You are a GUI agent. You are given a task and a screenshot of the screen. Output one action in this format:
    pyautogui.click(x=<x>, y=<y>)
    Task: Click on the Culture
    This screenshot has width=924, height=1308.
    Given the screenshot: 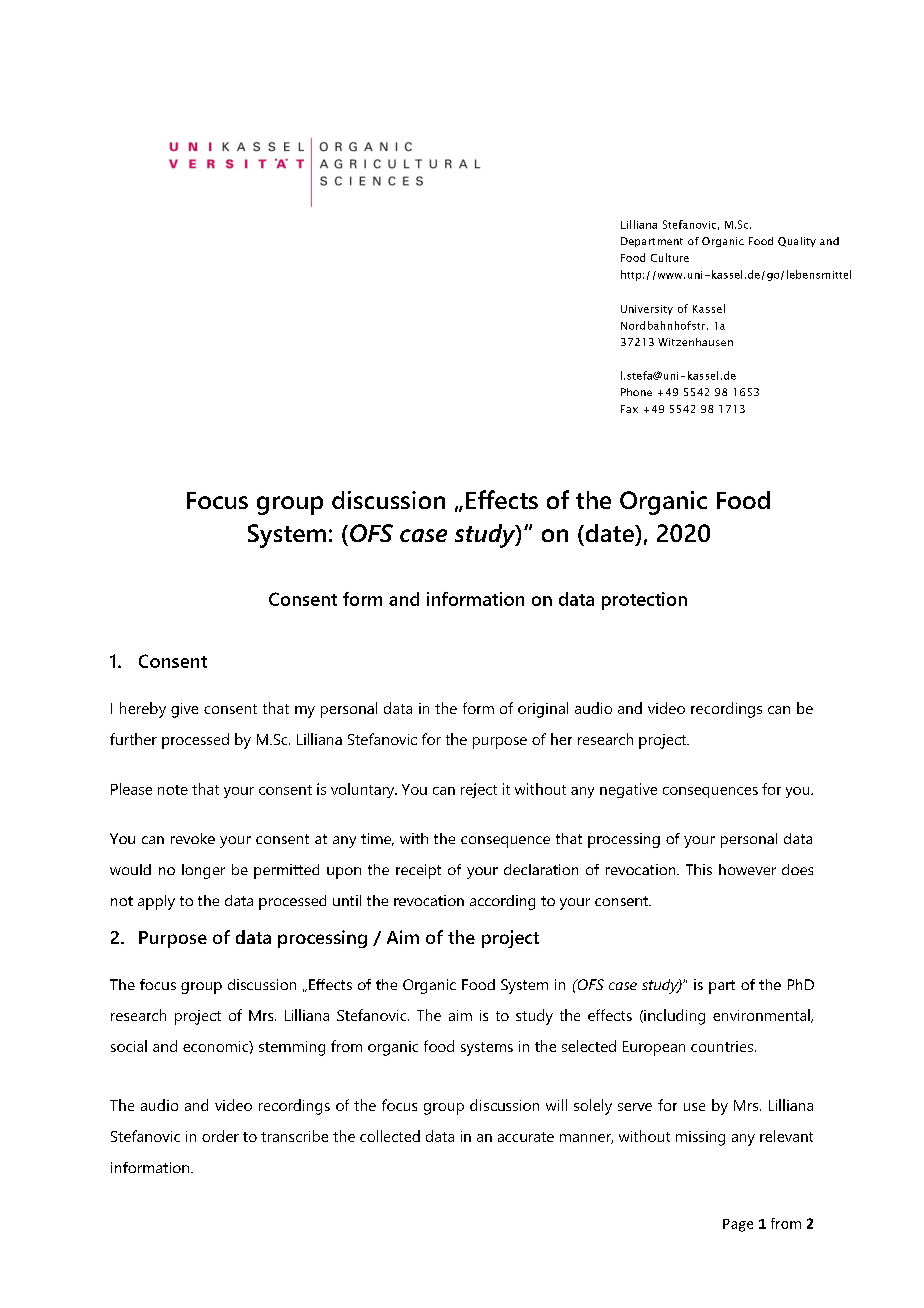 What is the action you would take?
    pyautogui.click(x=670, y=257)
